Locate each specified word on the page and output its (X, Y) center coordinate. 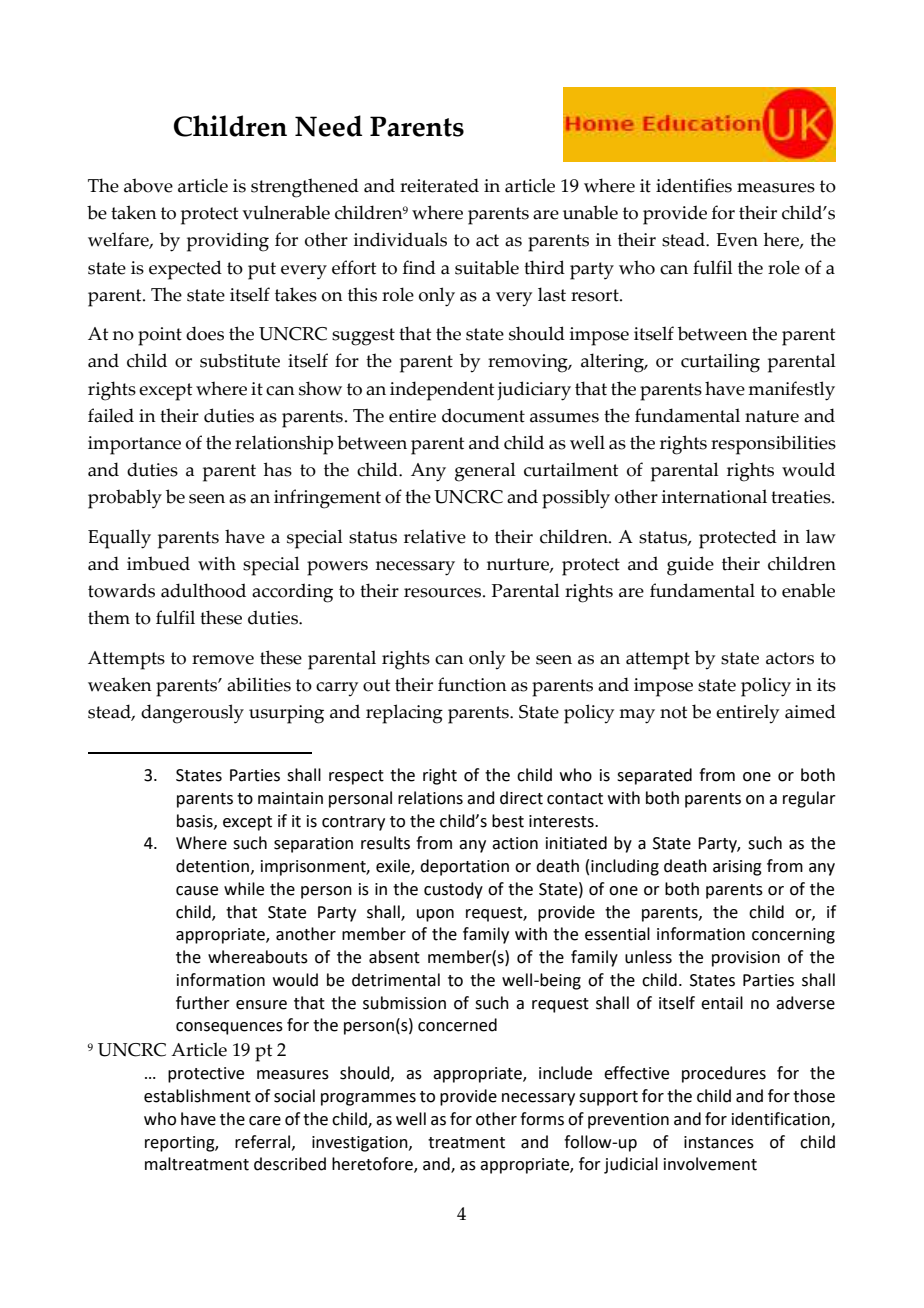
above (148, 185)
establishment (197, 1096)
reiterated (439, 185)
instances (719, 1142)
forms (542, 1119)
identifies (694, 185)
